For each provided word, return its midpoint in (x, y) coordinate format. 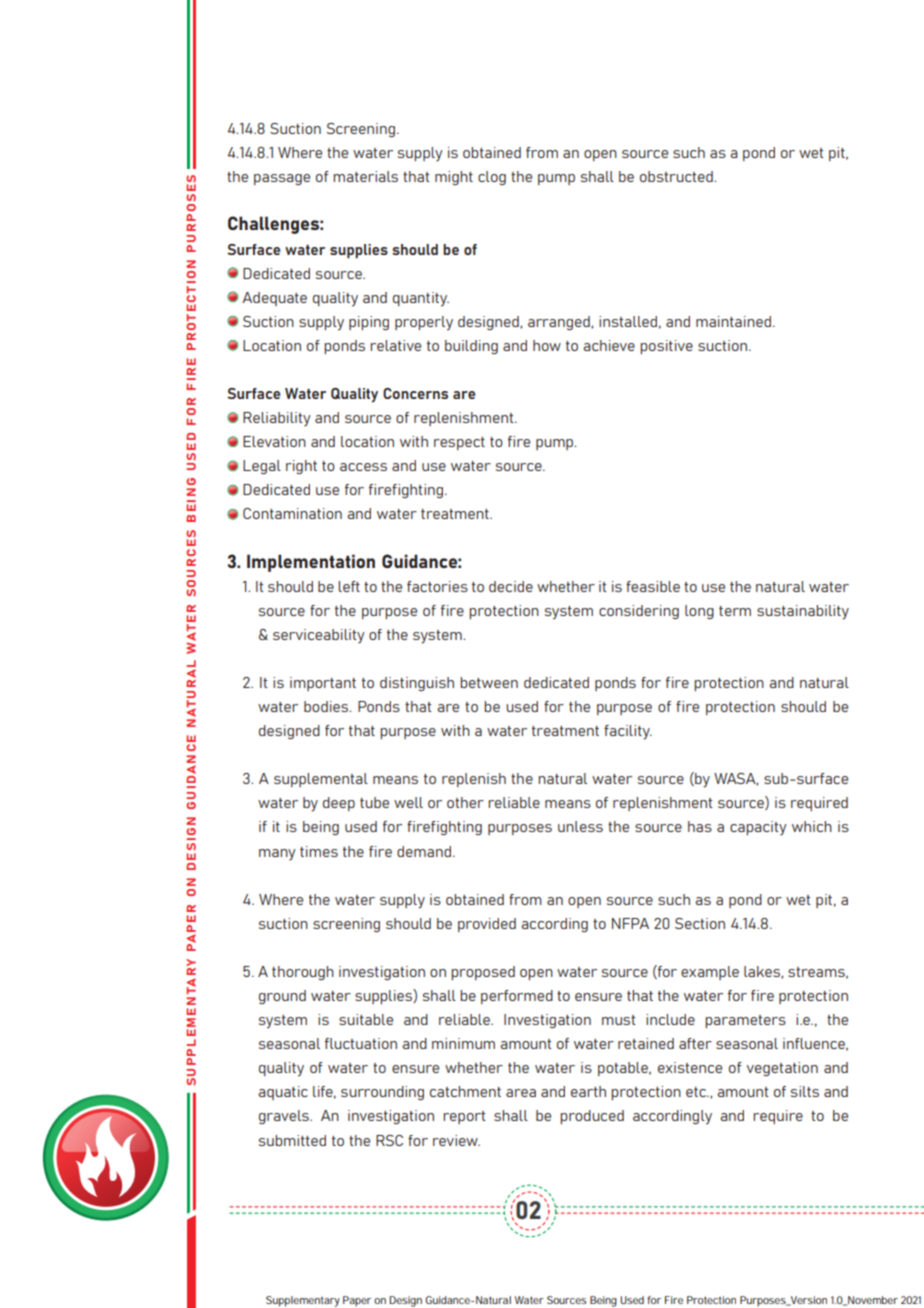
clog (492, 178)
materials (365, 176)
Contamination (292, 513)
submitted (292, 1140)
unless (580, 826)
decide (511, 586)
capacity (758, 828)
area (521, 1093)
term (735, 611)
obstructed (677, 176)
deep (339, 804)
